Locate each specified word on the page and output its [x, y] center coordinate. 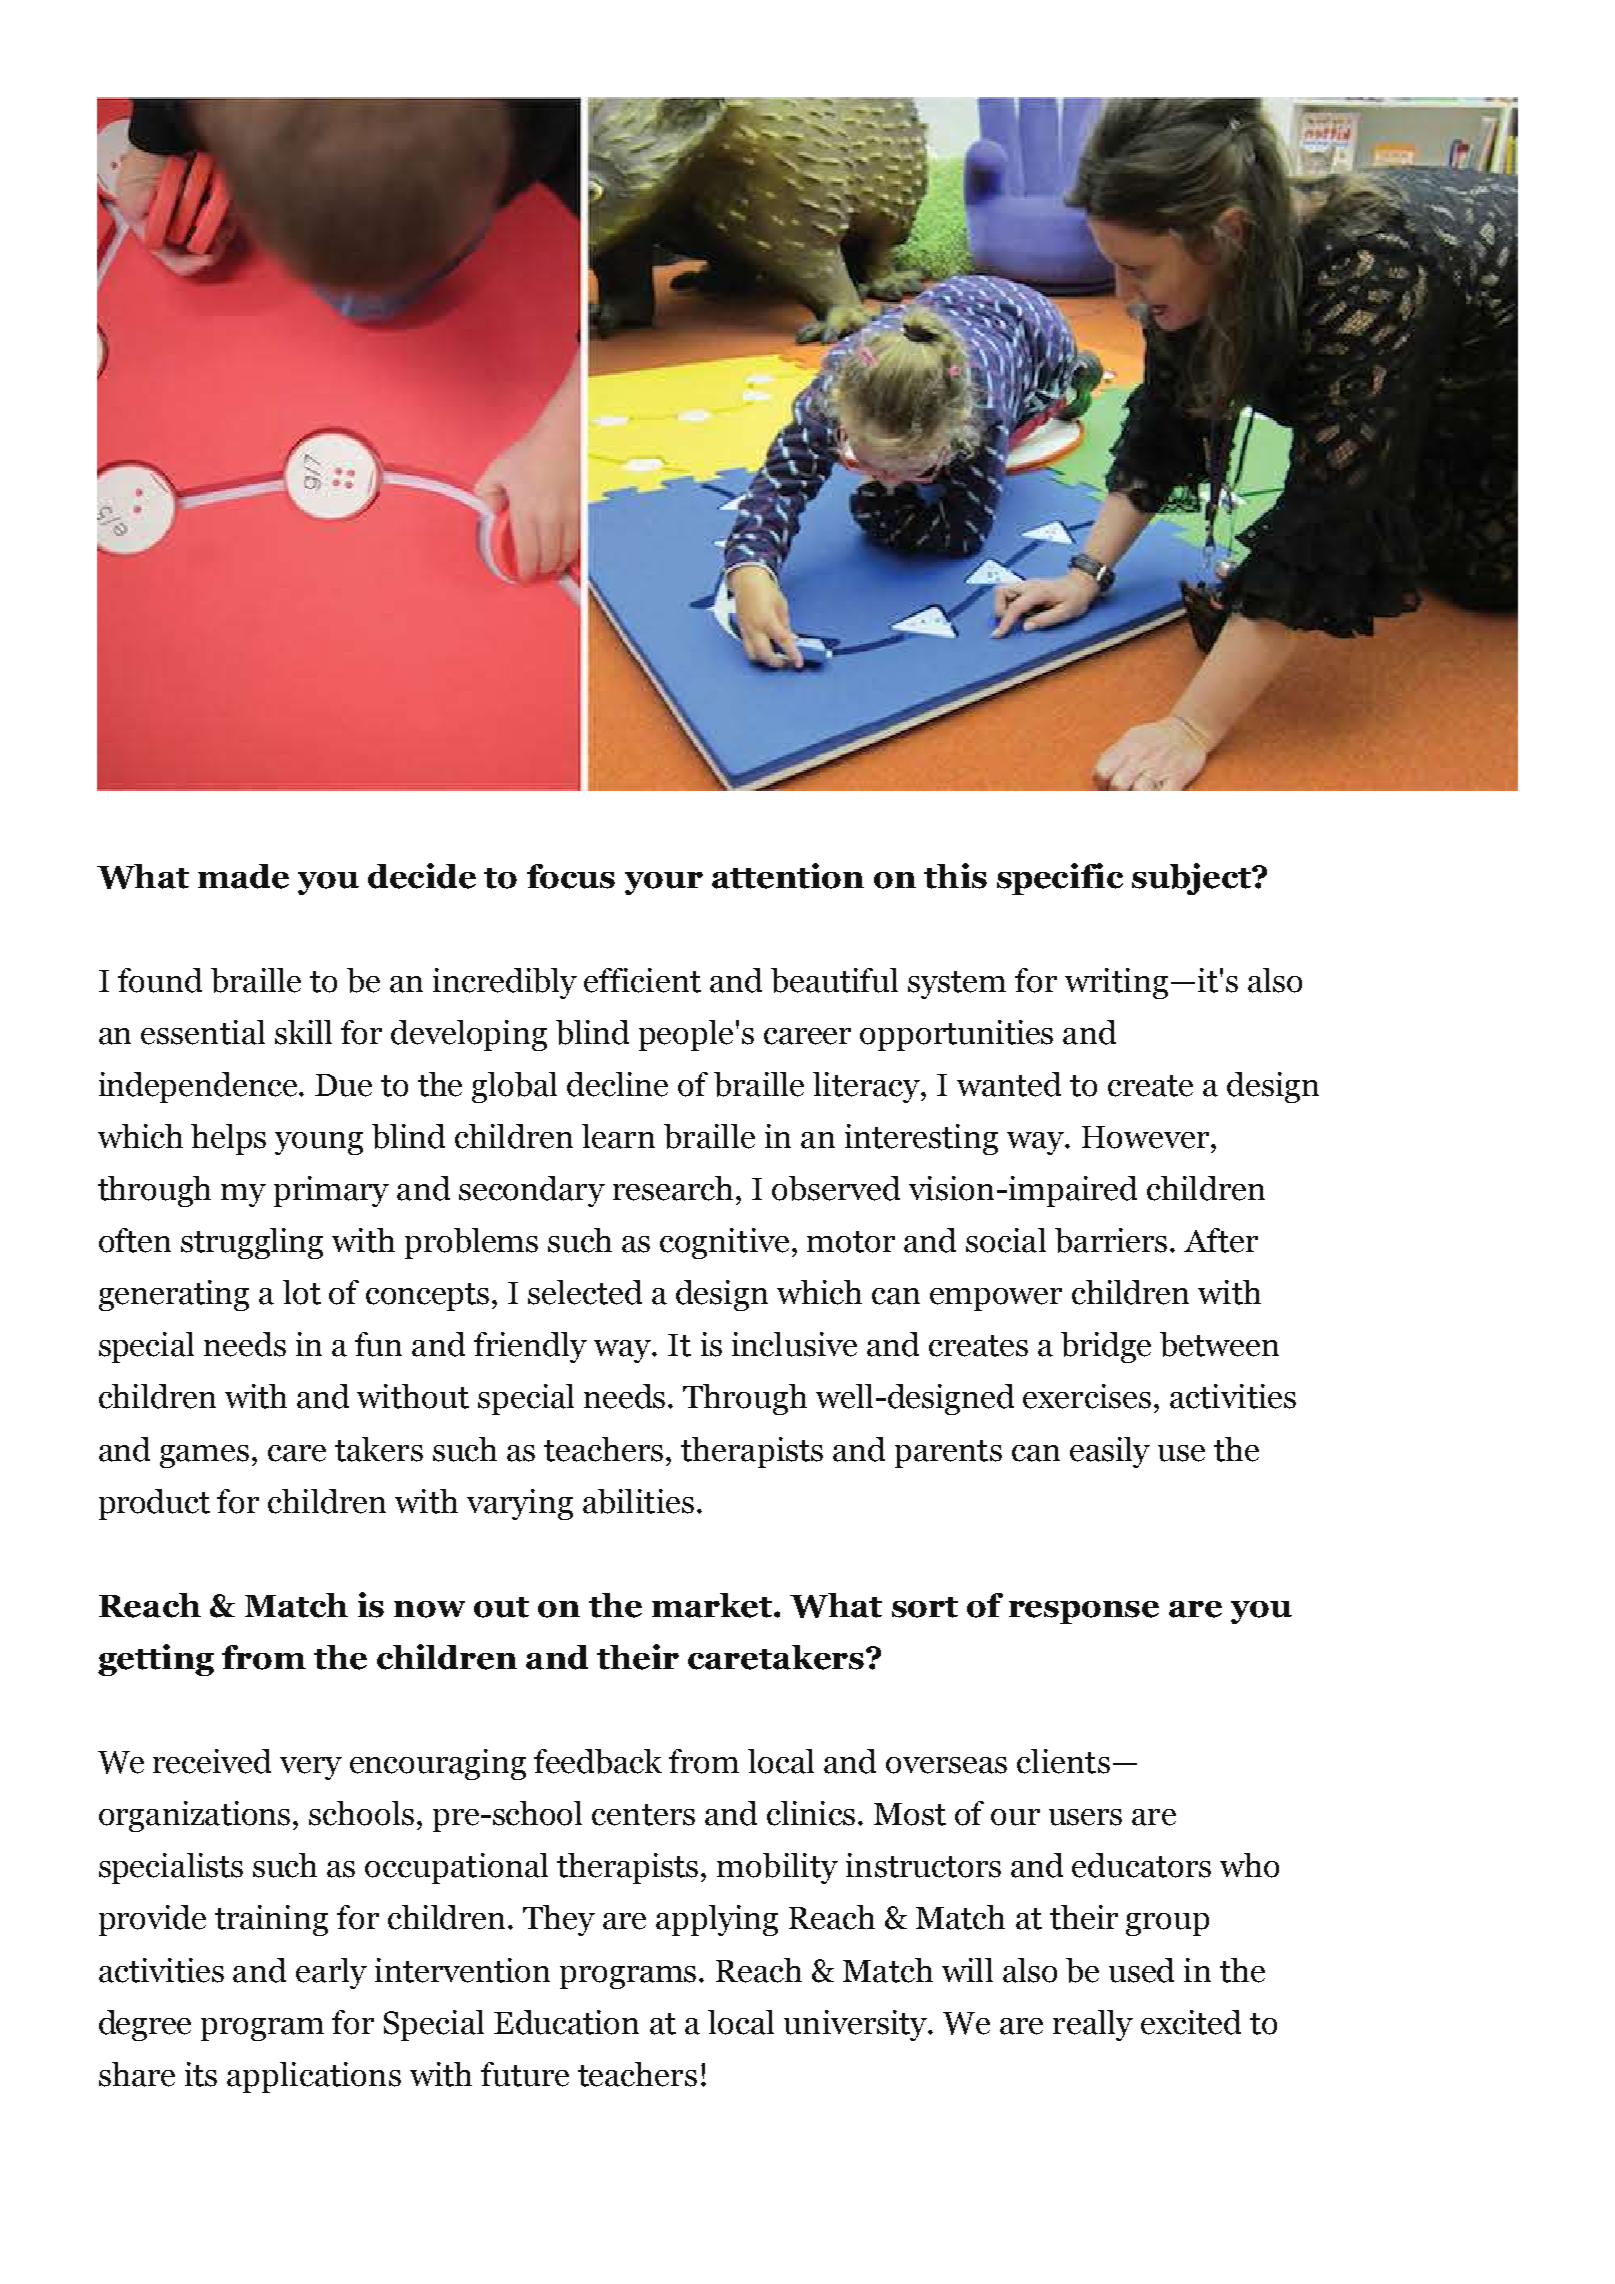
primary [331, 1191]
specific [1060, 879]
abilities [638, 1501]
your [664, 883]
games [204, 1456]
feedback [598, 1761]
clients [1063, 1761]
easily [1110, 1452]
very [311, 1768]
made [243, 876]
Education [566, 2022]
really [1093, 2025]
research [675, 1188]
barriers [1111, 1240]
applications [314, 2077]
